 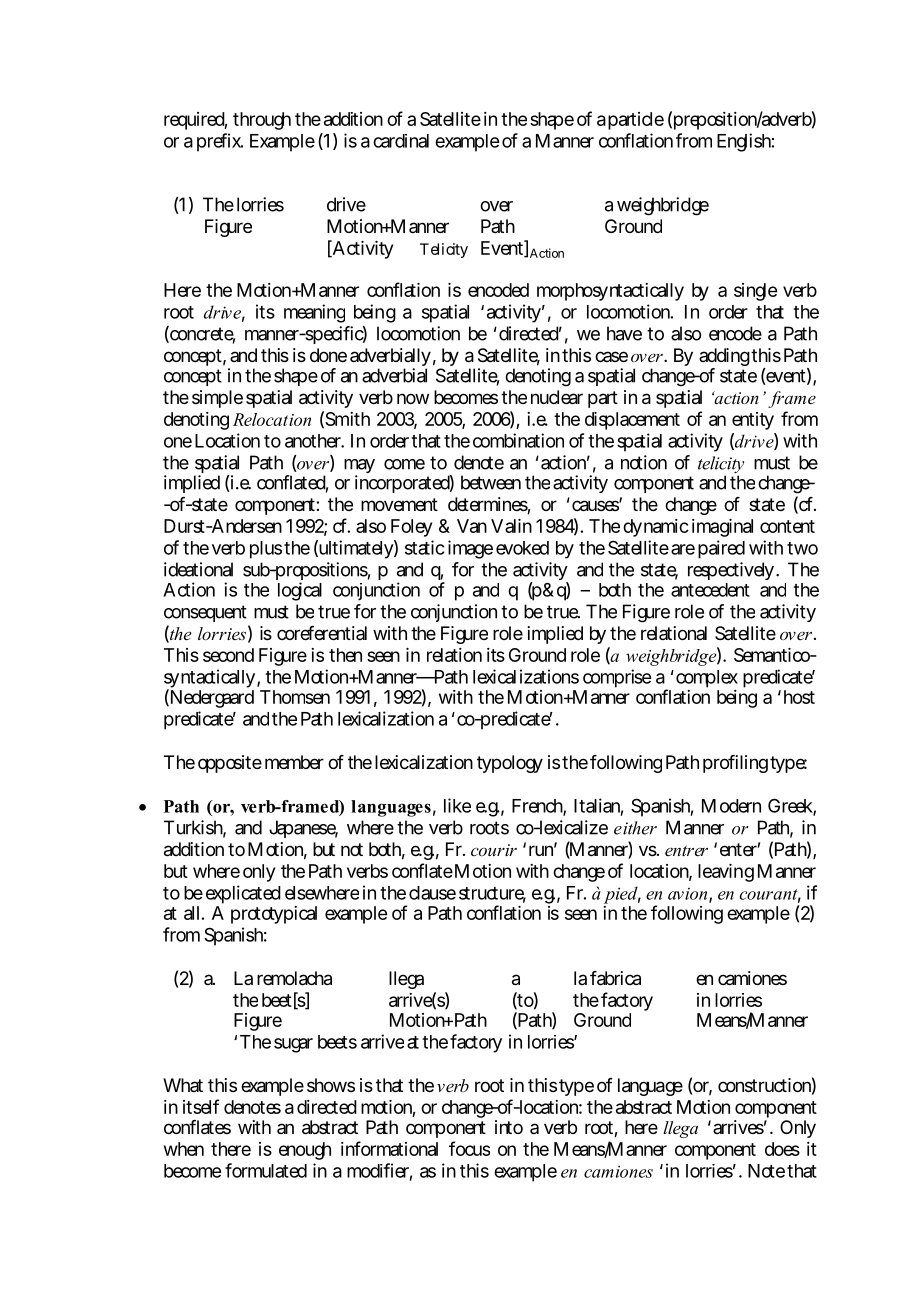 I want to click on opposite, so click(x=230, y=764).
